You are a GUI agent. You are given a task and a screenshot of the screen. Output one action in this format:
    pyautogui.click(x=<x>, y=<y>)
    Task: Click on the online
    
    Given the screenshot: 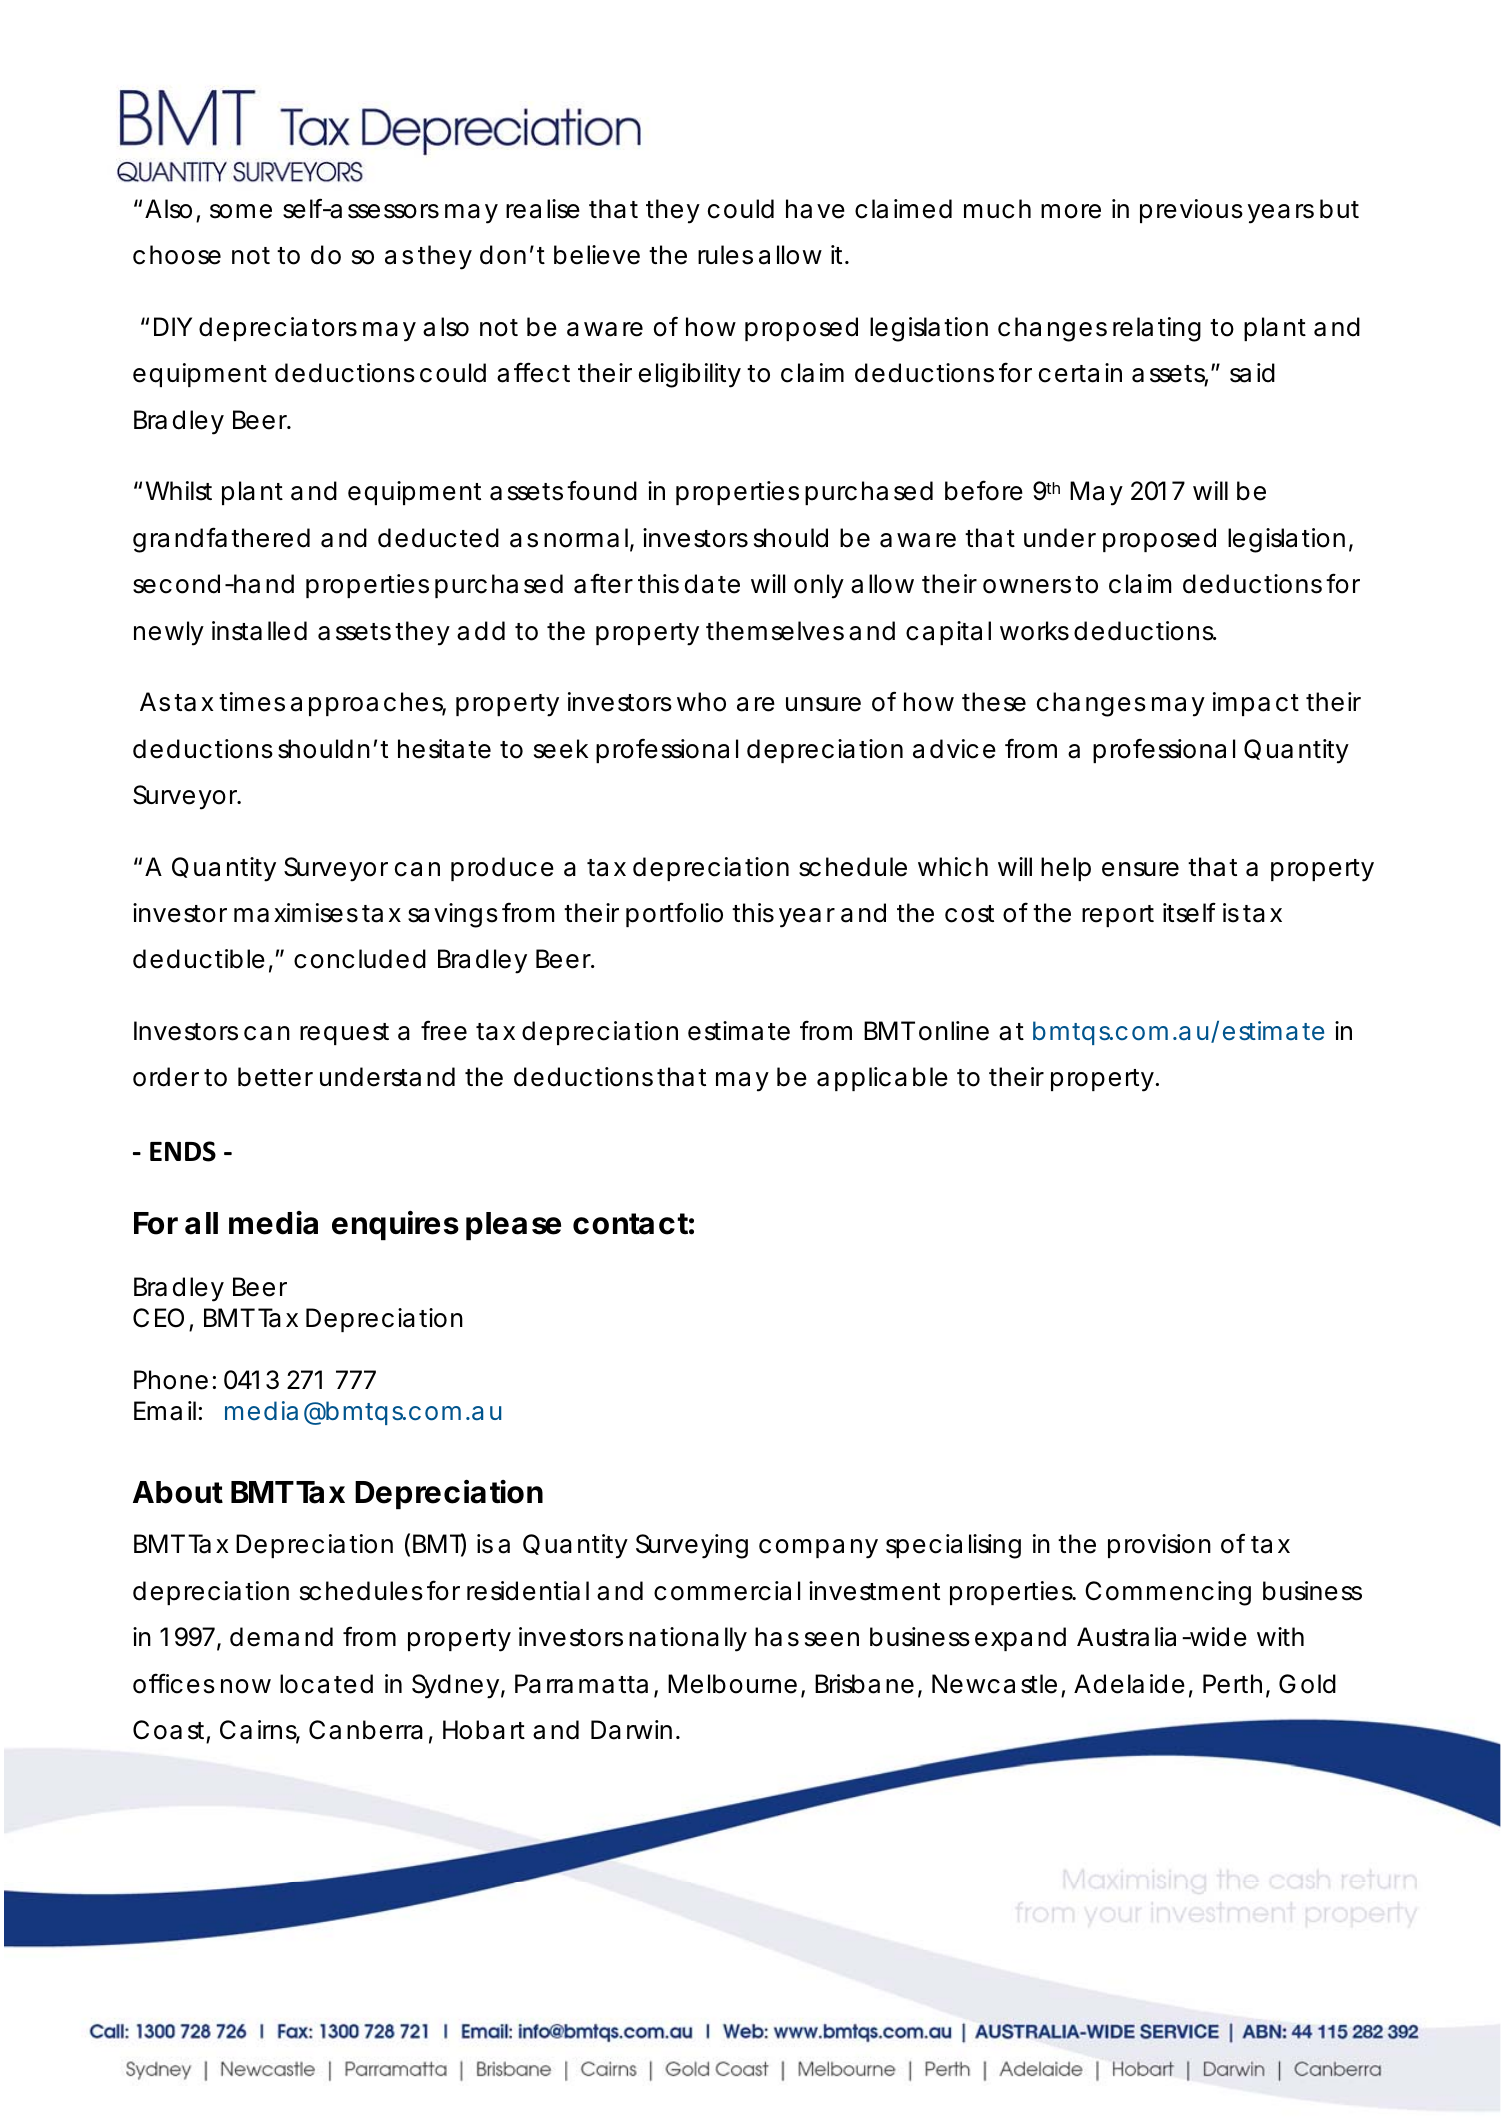 What is the action you would take?
    pyautogui.click(x=954, y=1031)
